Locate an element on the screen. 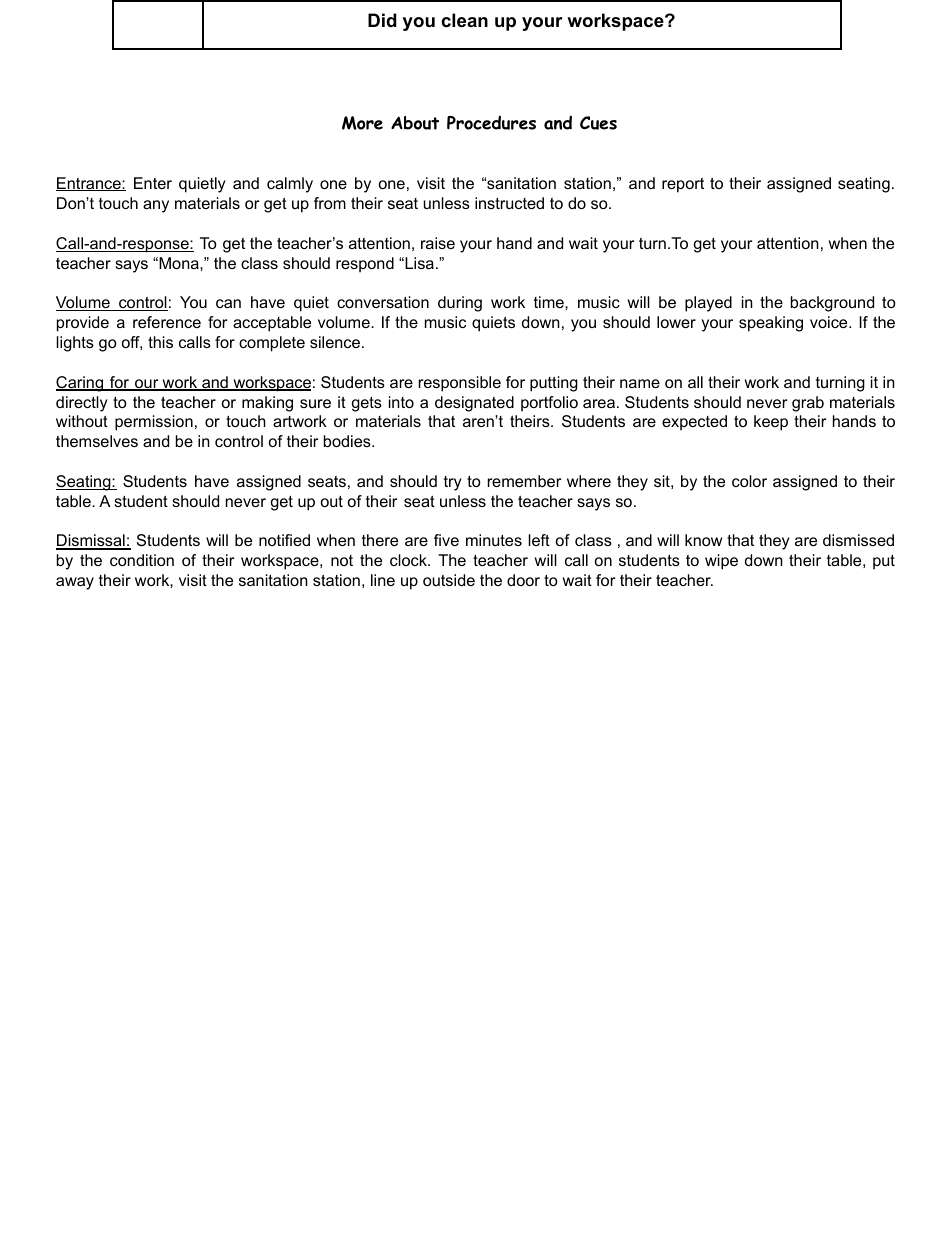  wipe is located at coordinates (721, 562).
